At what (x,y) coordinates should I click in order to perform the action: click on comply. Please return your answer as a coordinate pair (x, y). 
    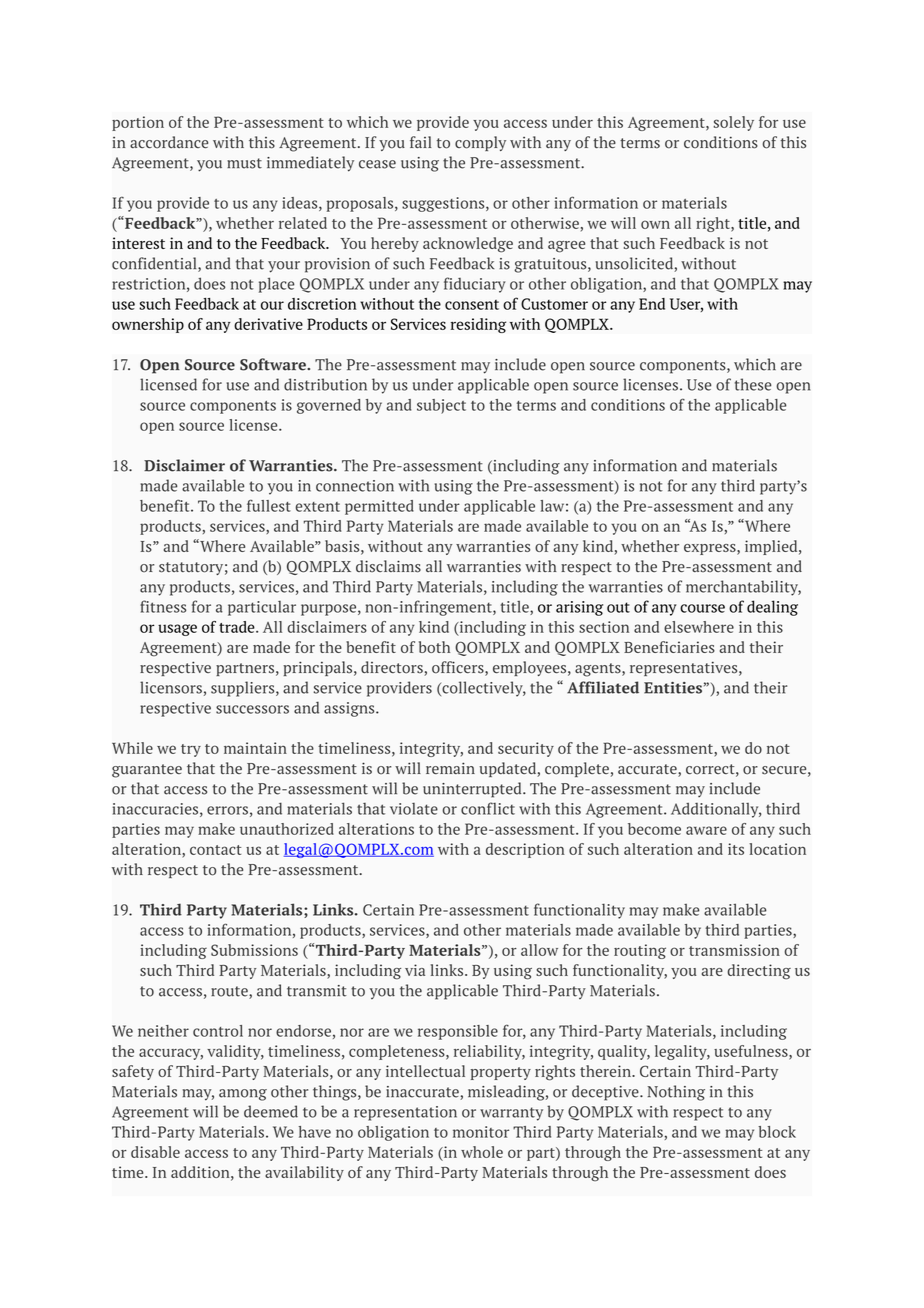
    Looking at the image, I should click on (480, 143).
